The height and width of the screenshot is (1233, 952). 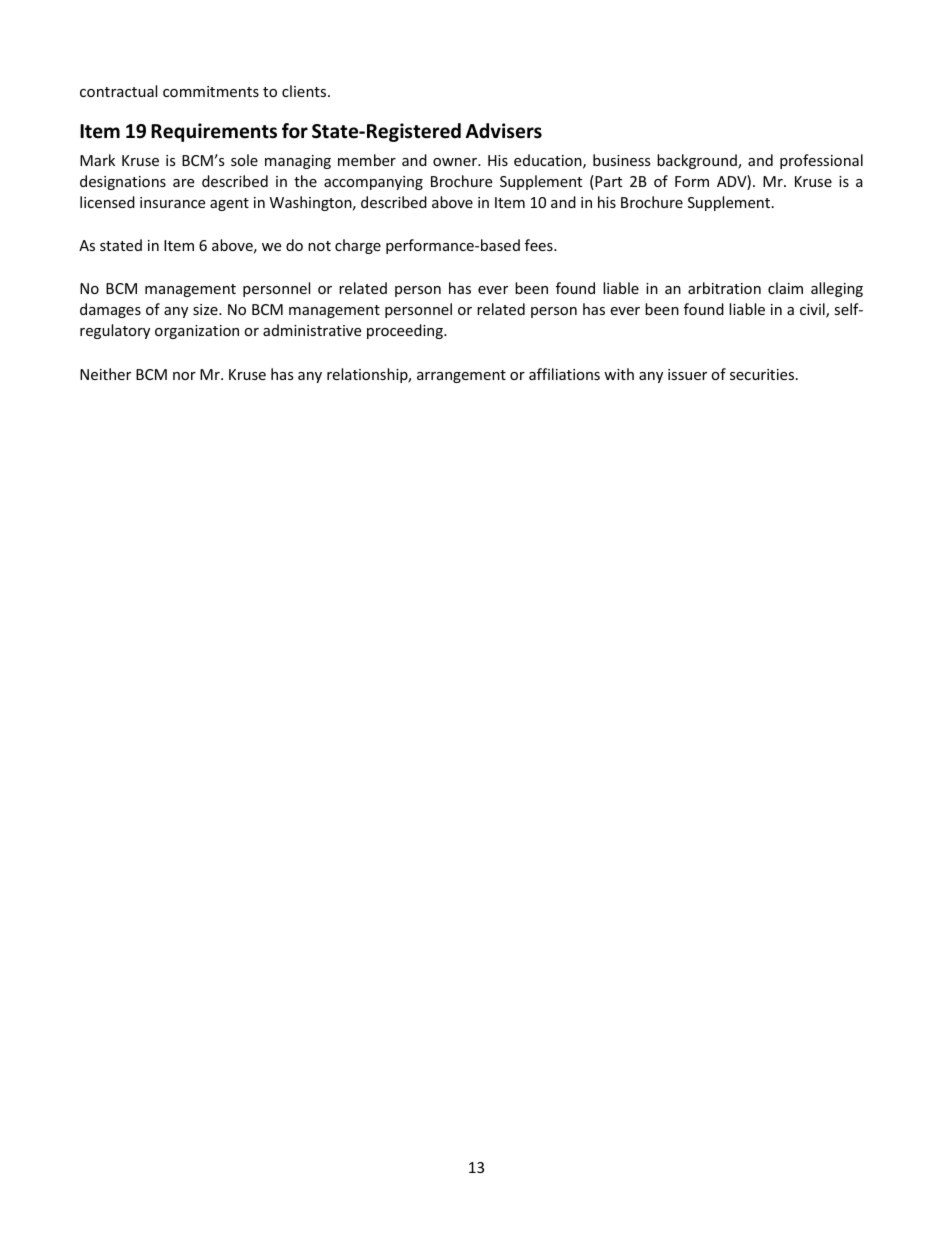 What do you see at coordinates (763, 374) in the screenshot?
I see `securities` at bounding box center [763, 374].
